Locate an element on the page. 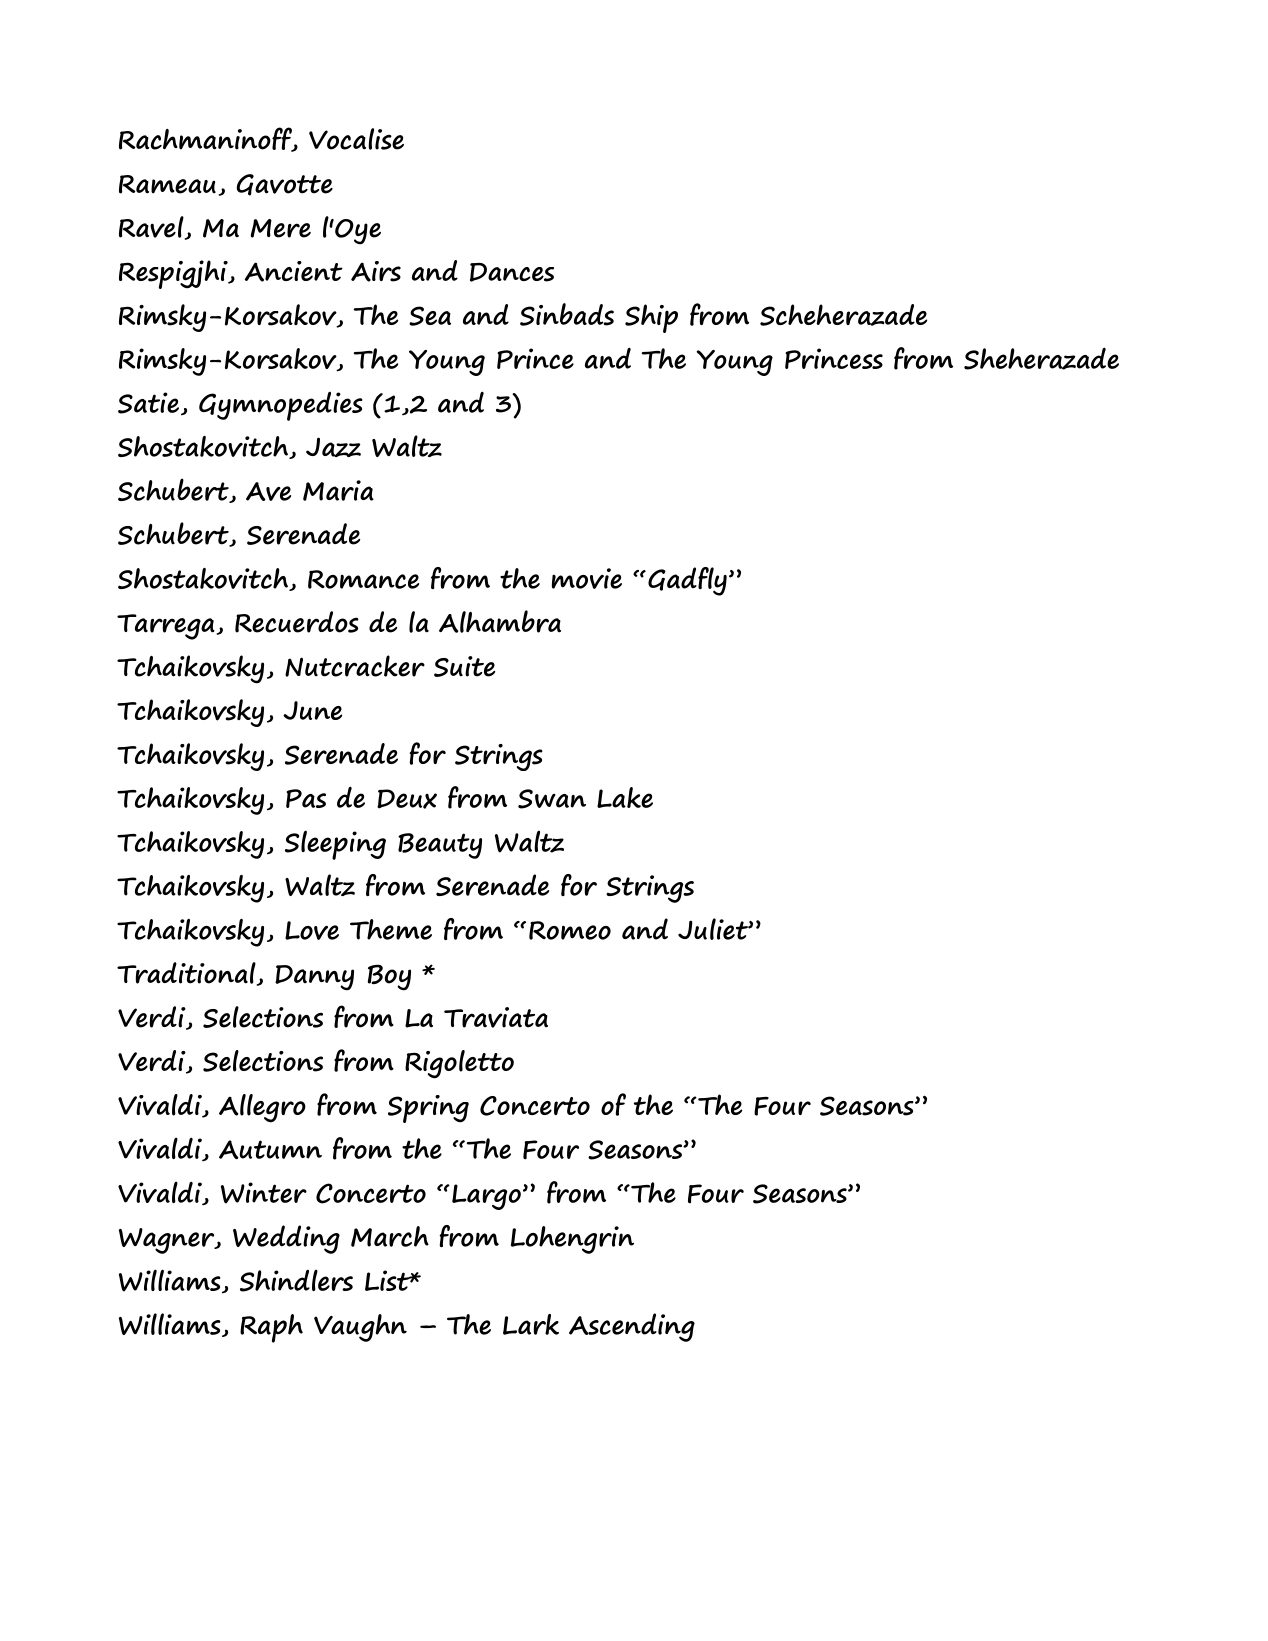 The image size is (1268, 1641). movie is located at coordinates (587, 578).
